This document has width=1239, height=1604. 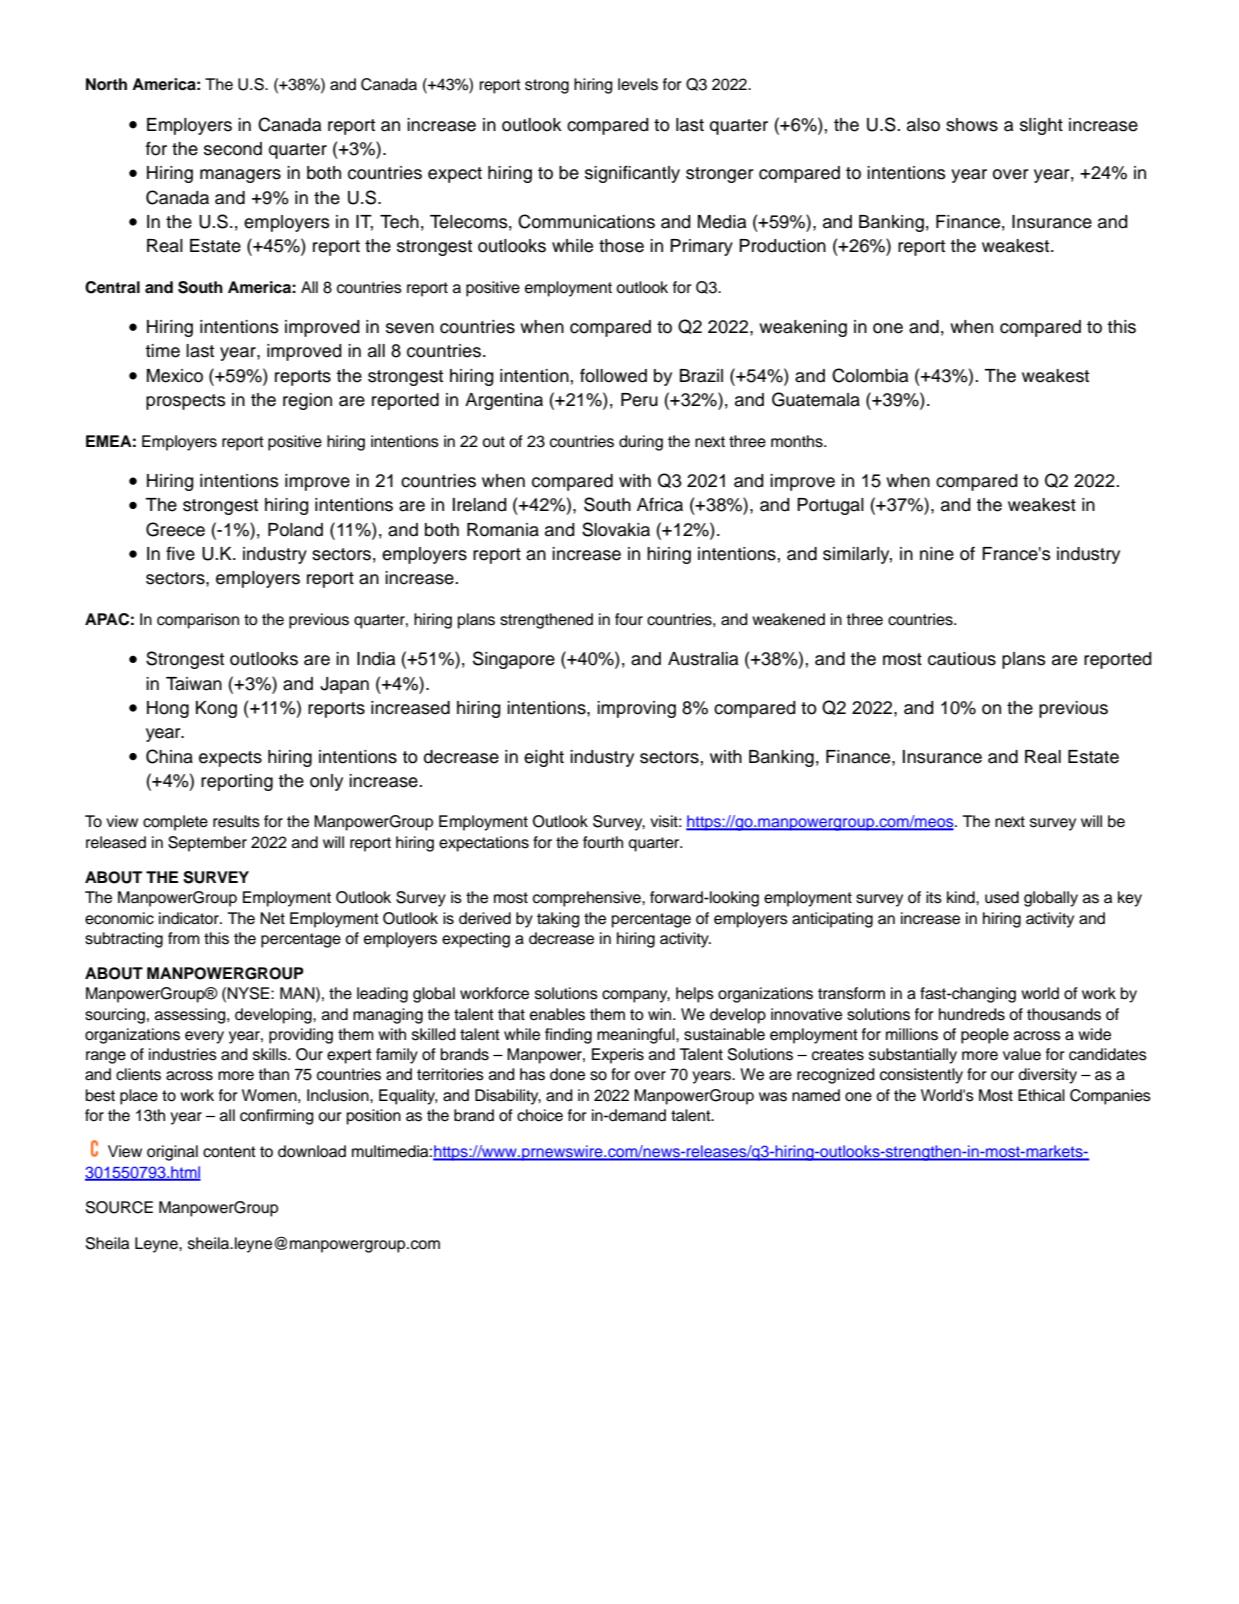 I want to click on comparison, so click(x=198, y=621).
